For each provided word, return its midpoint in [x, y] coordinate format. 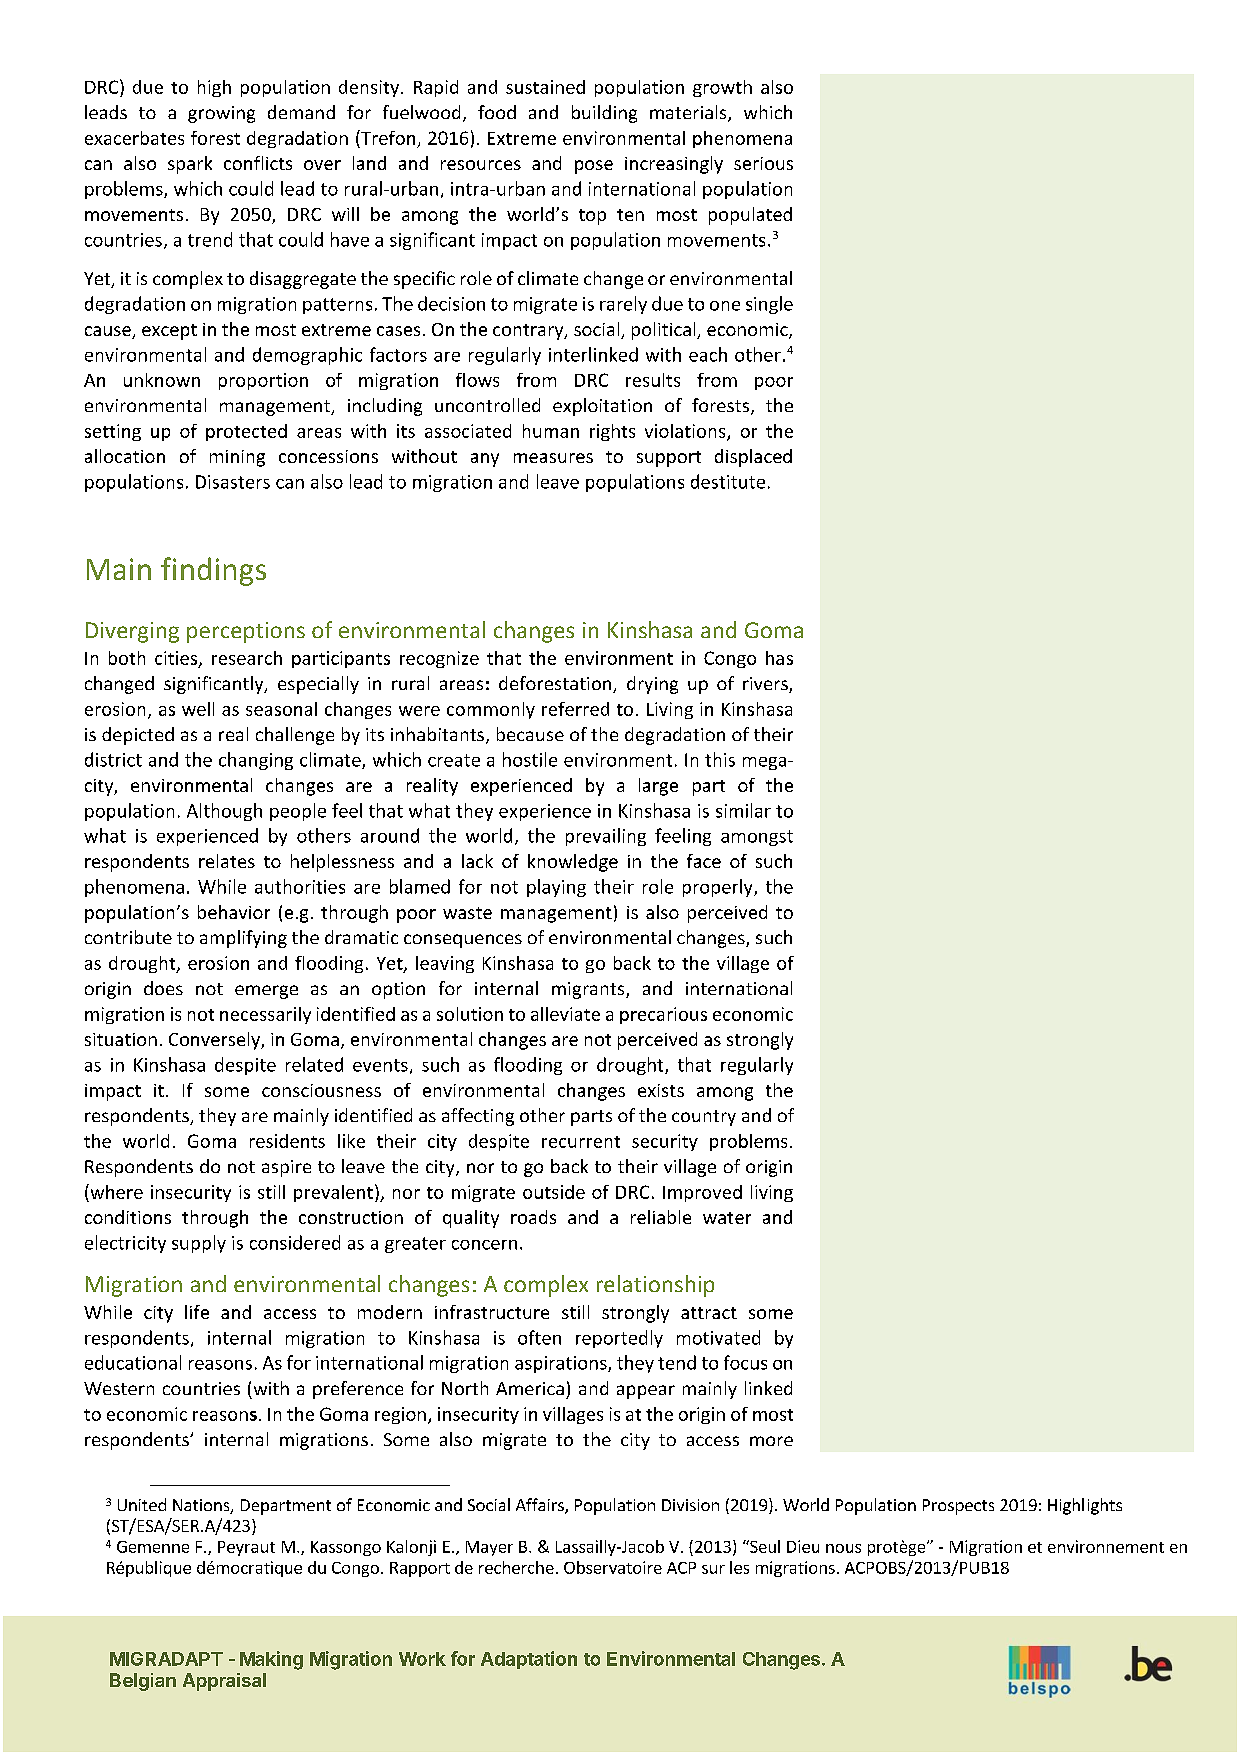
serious [763, 163]
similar [743, 810]
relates [227, 861]
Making [271, 1660]
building [604, 114]
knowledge [573, 863]
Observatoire [613, 1567]
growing [221, 114]
